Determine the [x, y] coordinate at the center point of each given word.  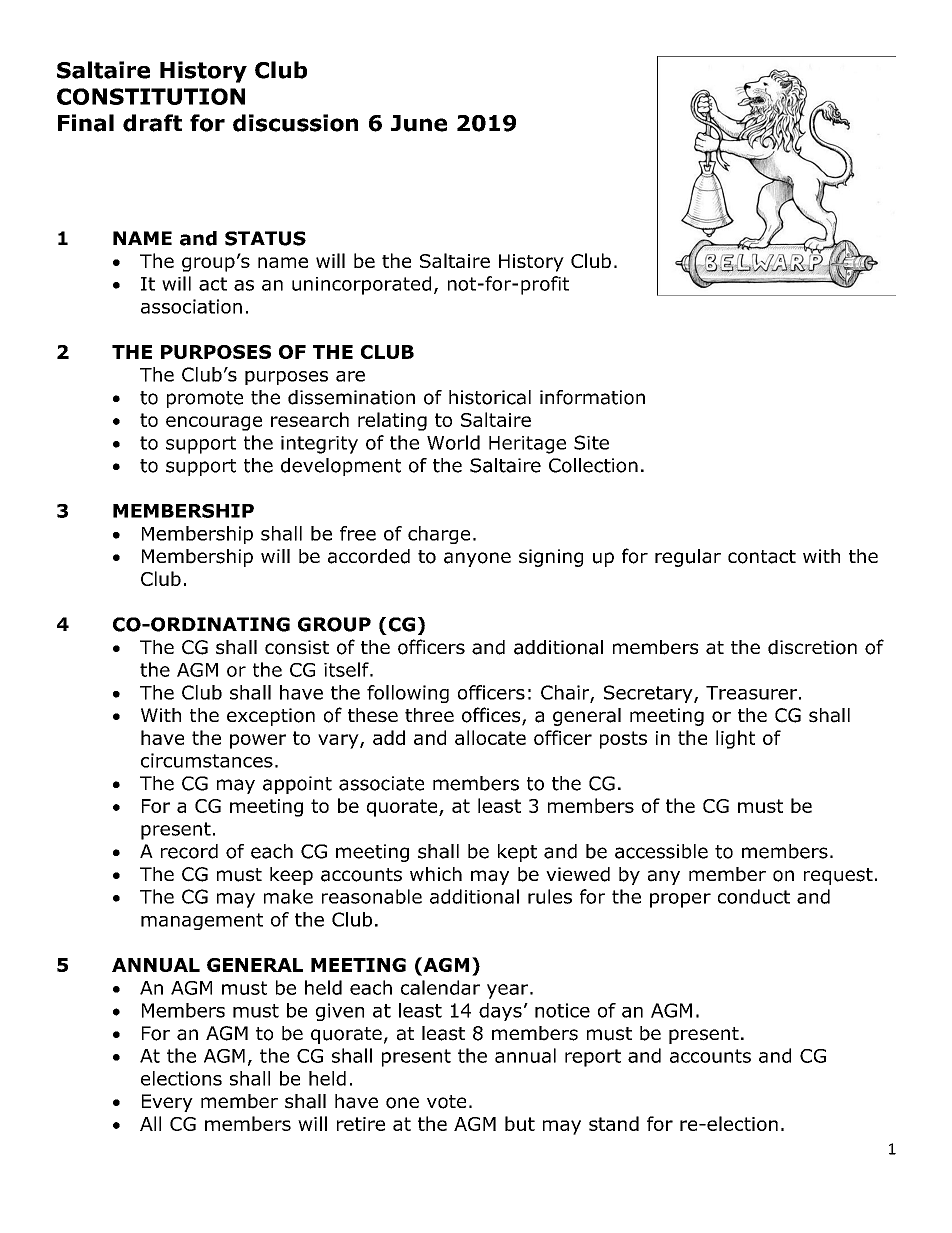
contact [762, 557]
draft [152, 123]
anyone [477, 559]
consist [297, 647]
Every [167, 1103]
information [592, 397]
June [419, 123]
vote [446, 1102]
